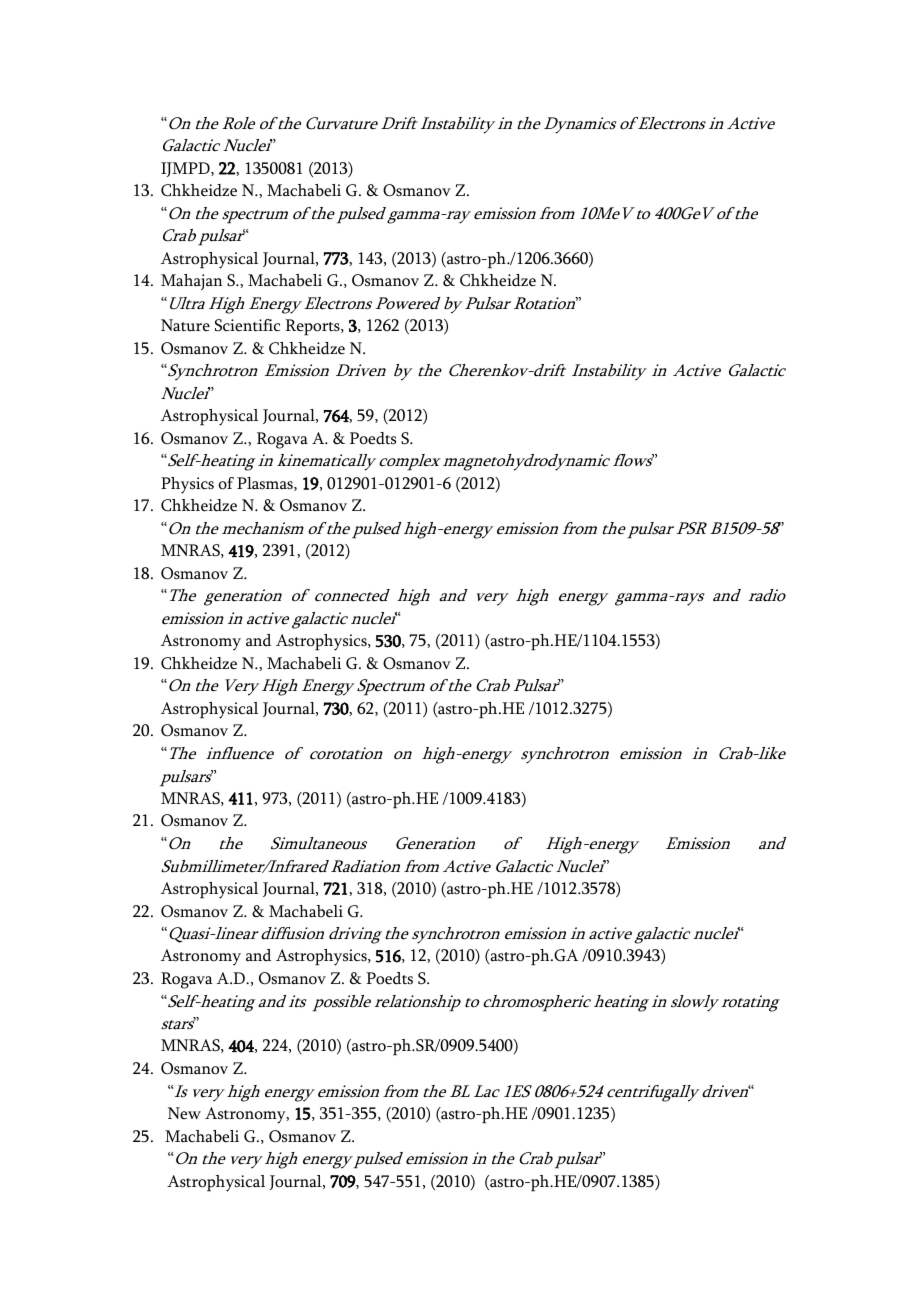  Describe the element at coordinates (266, 484) in the screenshot. I see `Plasmas` at that location.
